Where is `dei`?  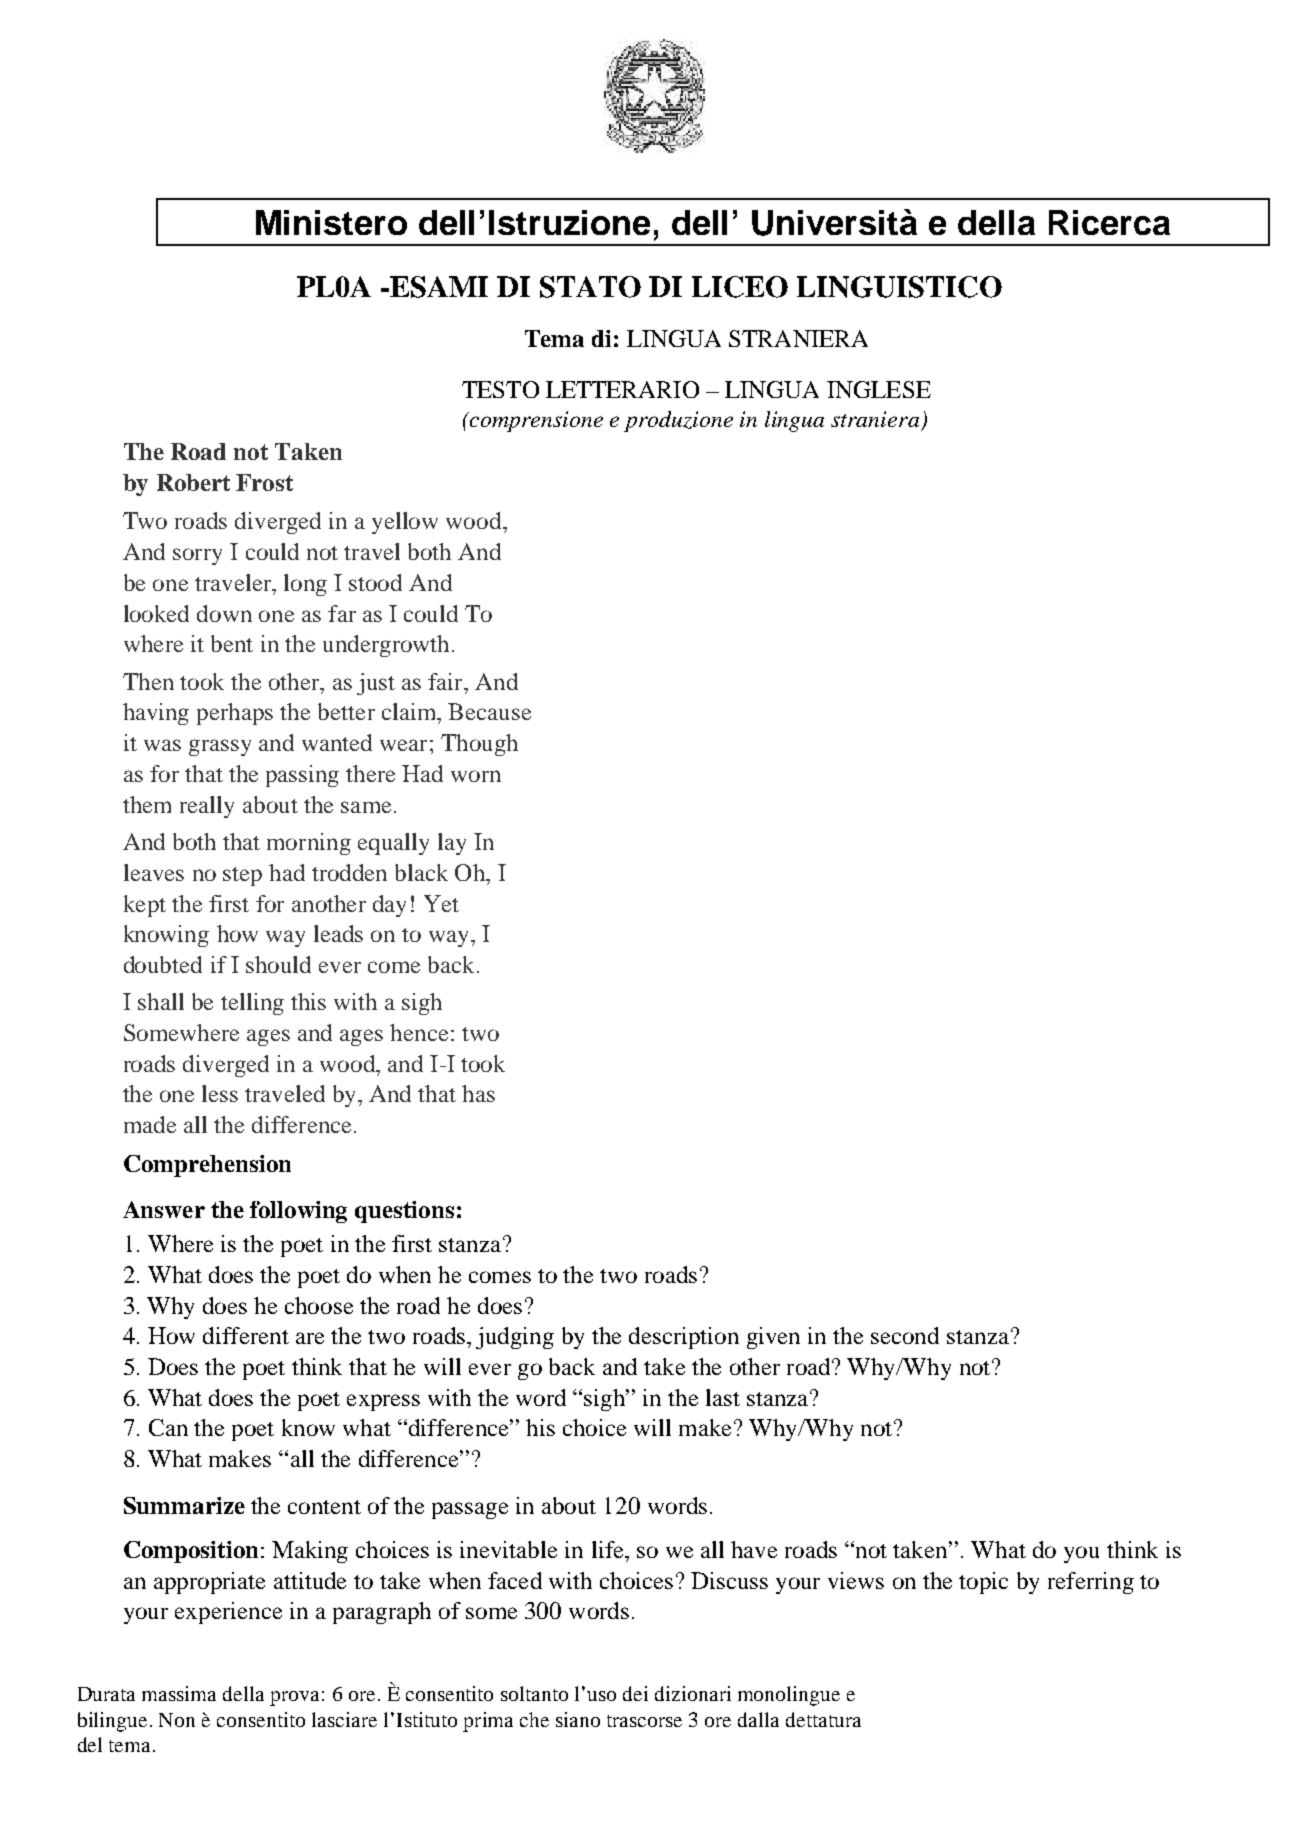
dei is located at coordinates (635, 1693).
